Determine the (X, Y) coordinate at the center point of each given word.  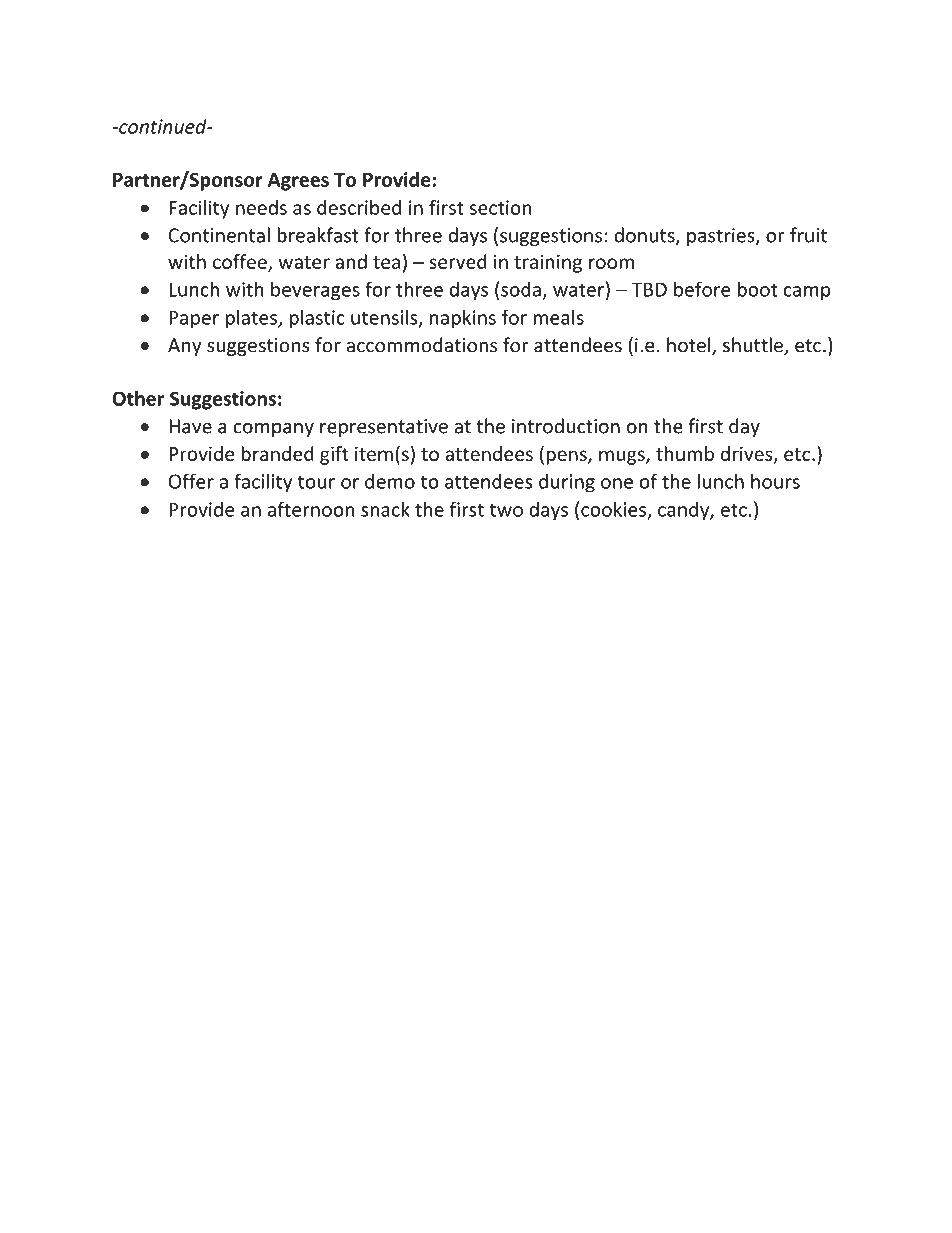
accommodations (421, 345)
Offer (191, 481)
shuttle (754, 346)
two (506, 510)
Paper (194, 319)
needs (261, 207)
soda (521, 289)
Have (190, 426)
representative (384, 428)
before (702, 289)
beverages (315, 291)
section (500, 207)
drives (748, 454)
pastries (722, 237)
